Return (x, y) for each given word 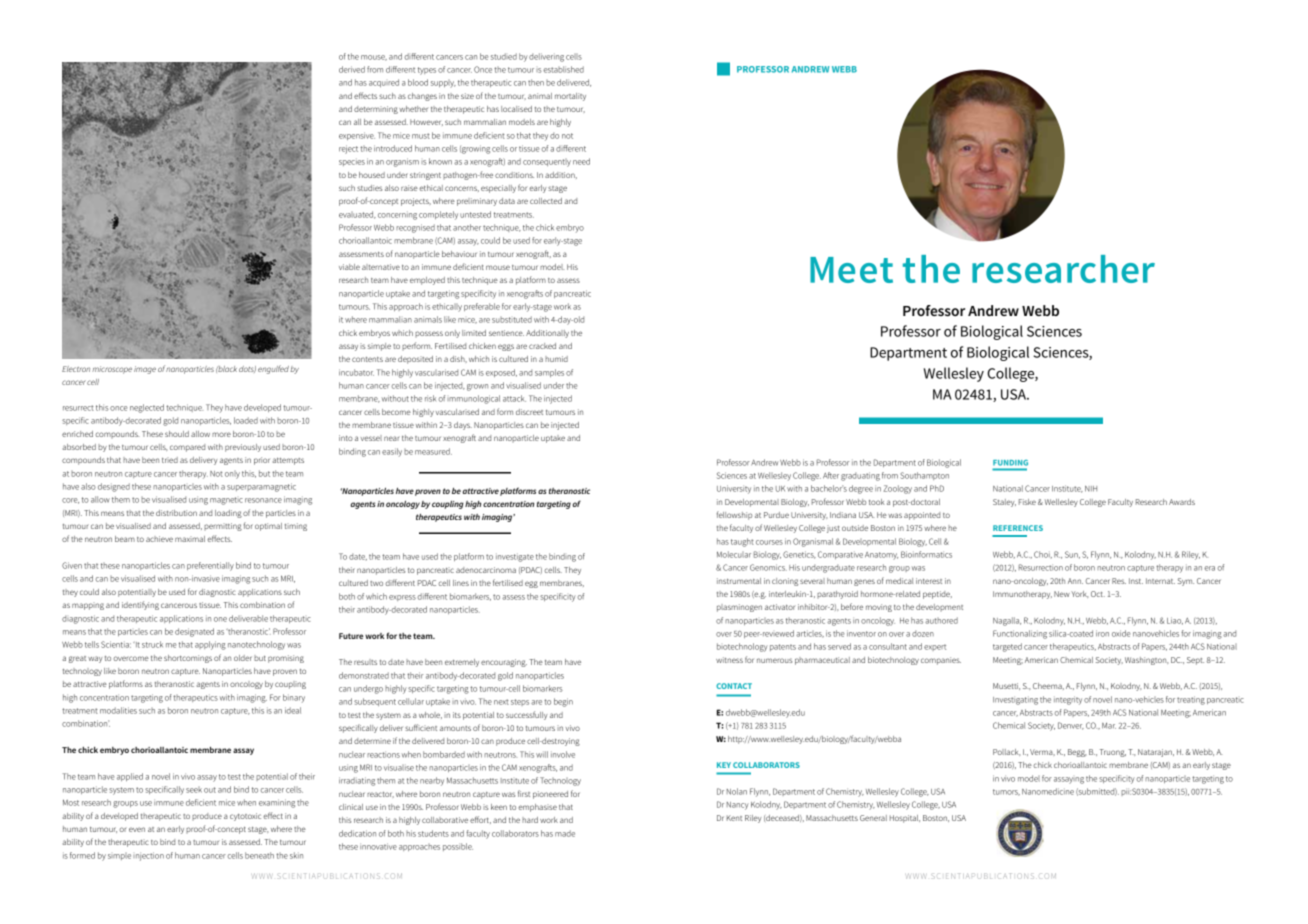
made (565, 833)
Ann (1075, 581)
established (563, 69)
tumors (1006, 792)
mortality (570, 97)
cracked (542, 346)
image (145, 370)
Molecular (734, 554)
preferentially (210, 566)
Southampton (924, 476)
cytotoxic (245, 817)
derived (352, 69)
